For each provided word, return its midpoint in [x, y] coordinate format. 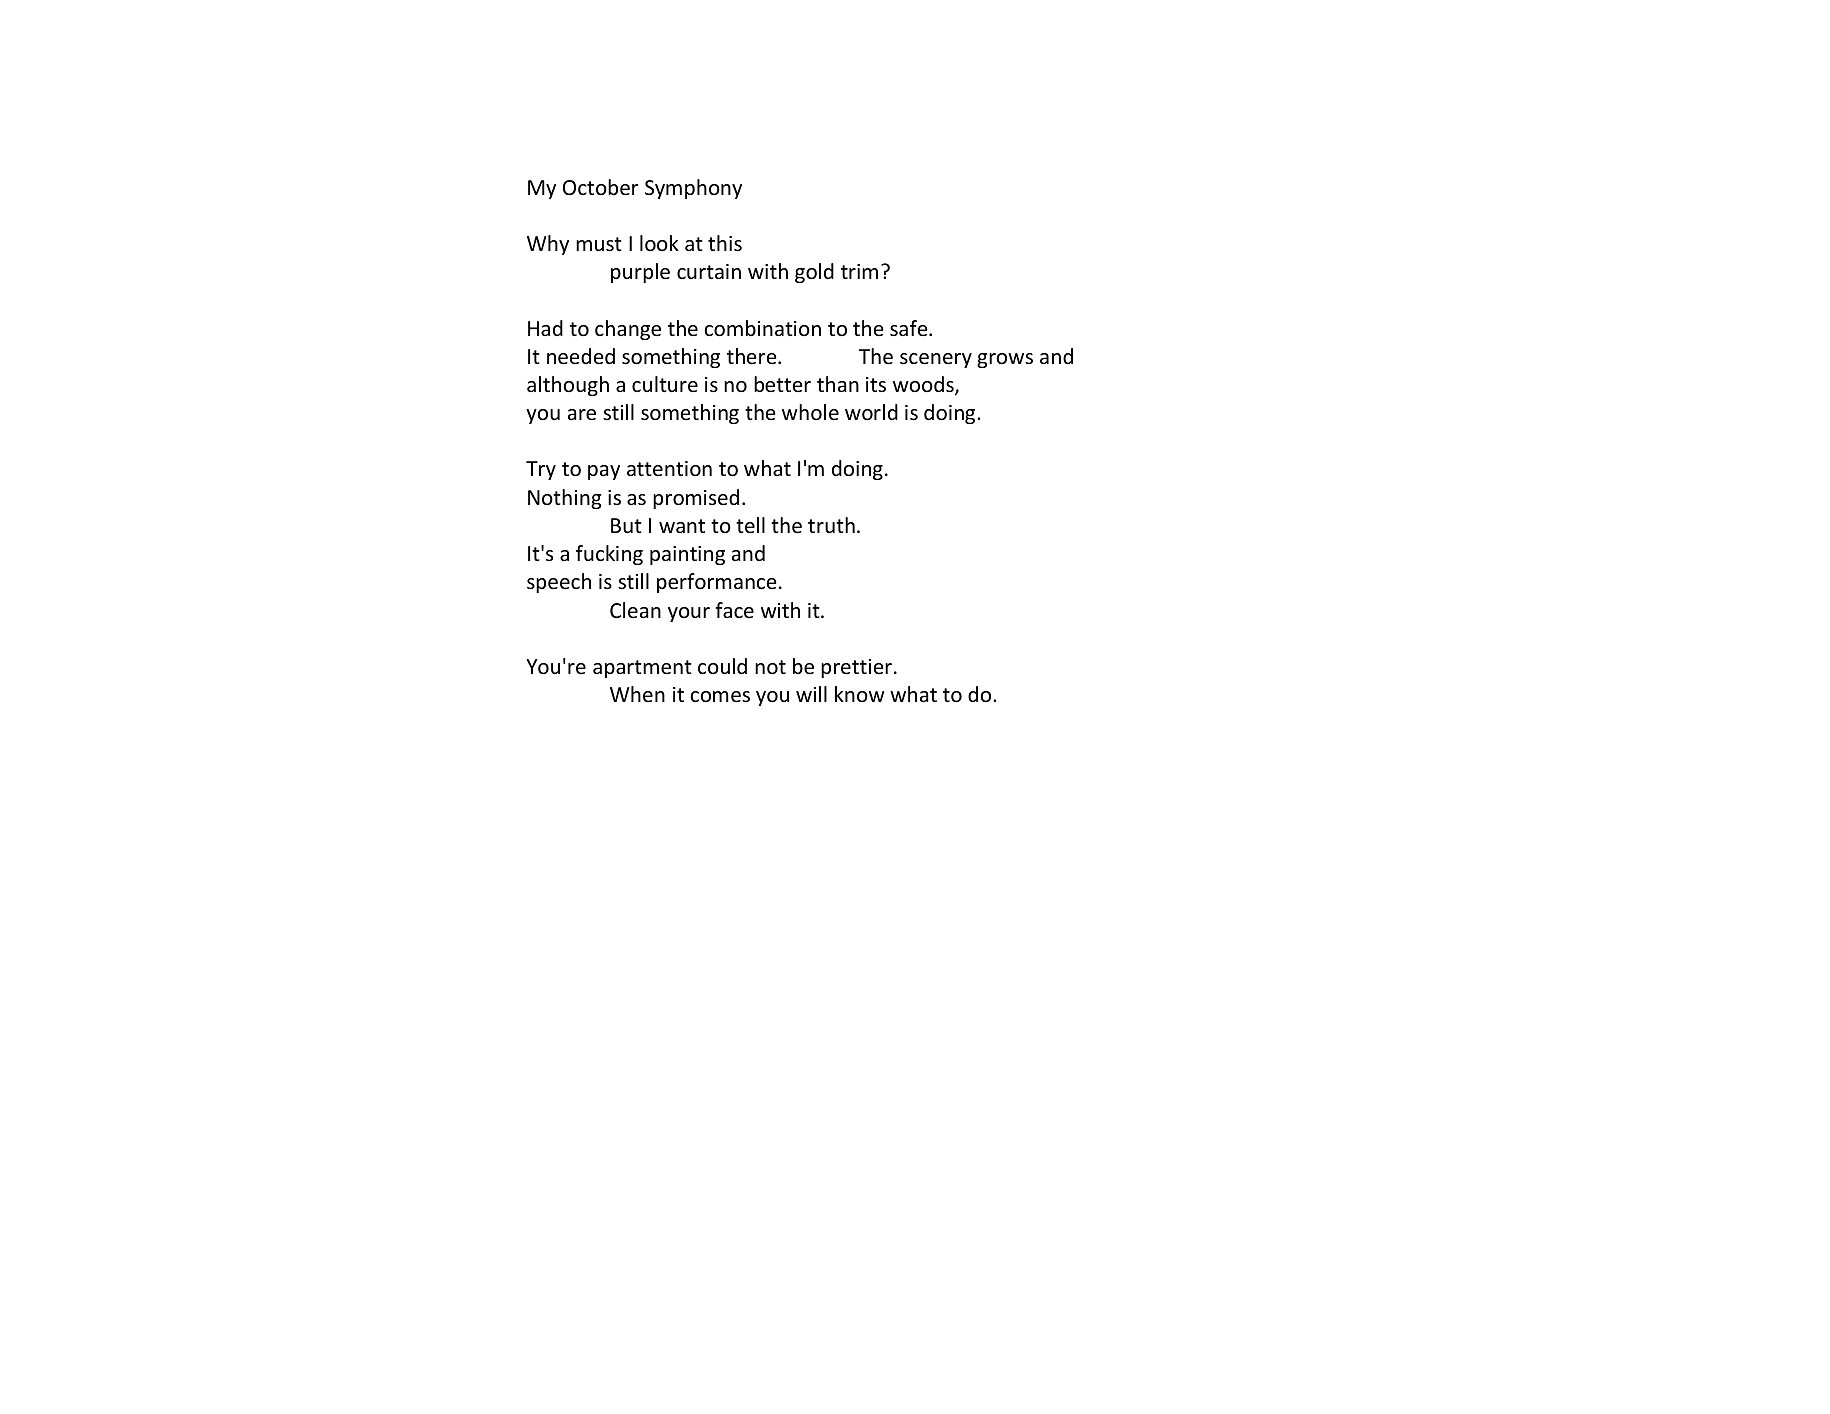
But [626, 525]
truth [831, 525]
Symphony [693, 189]
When [637, 694]
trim [859, 271]
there [753, 356]
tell [750, 525]
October [601, 187]
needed [581, 356]
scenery [936, 360]
